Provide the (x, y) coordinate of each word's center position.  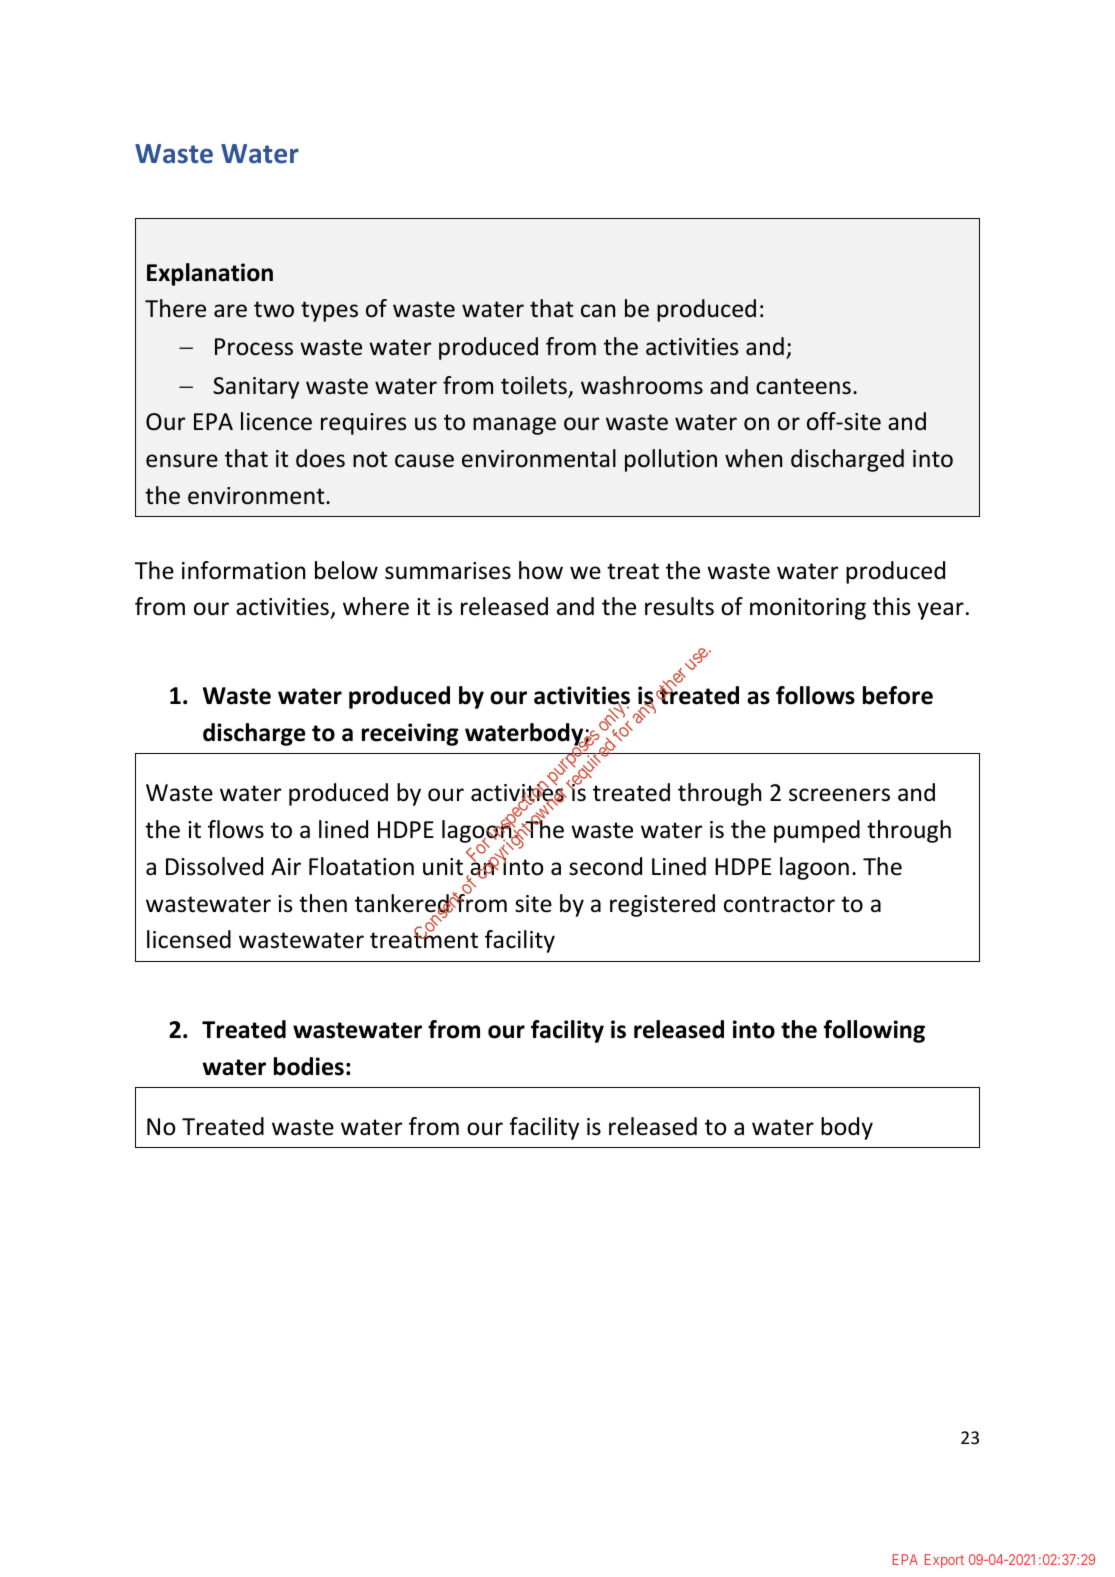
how (541, 570)
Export (944, 1561)
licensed (189, 939)
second (605, 866)
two (274, 309)
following (874, 1031)
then (323, 903)
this (891, 606)
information (243, 570)
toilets (535, 386)
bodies (309, 1066)
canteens (803, 386)
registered (662, 905)
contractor (779, 904)
